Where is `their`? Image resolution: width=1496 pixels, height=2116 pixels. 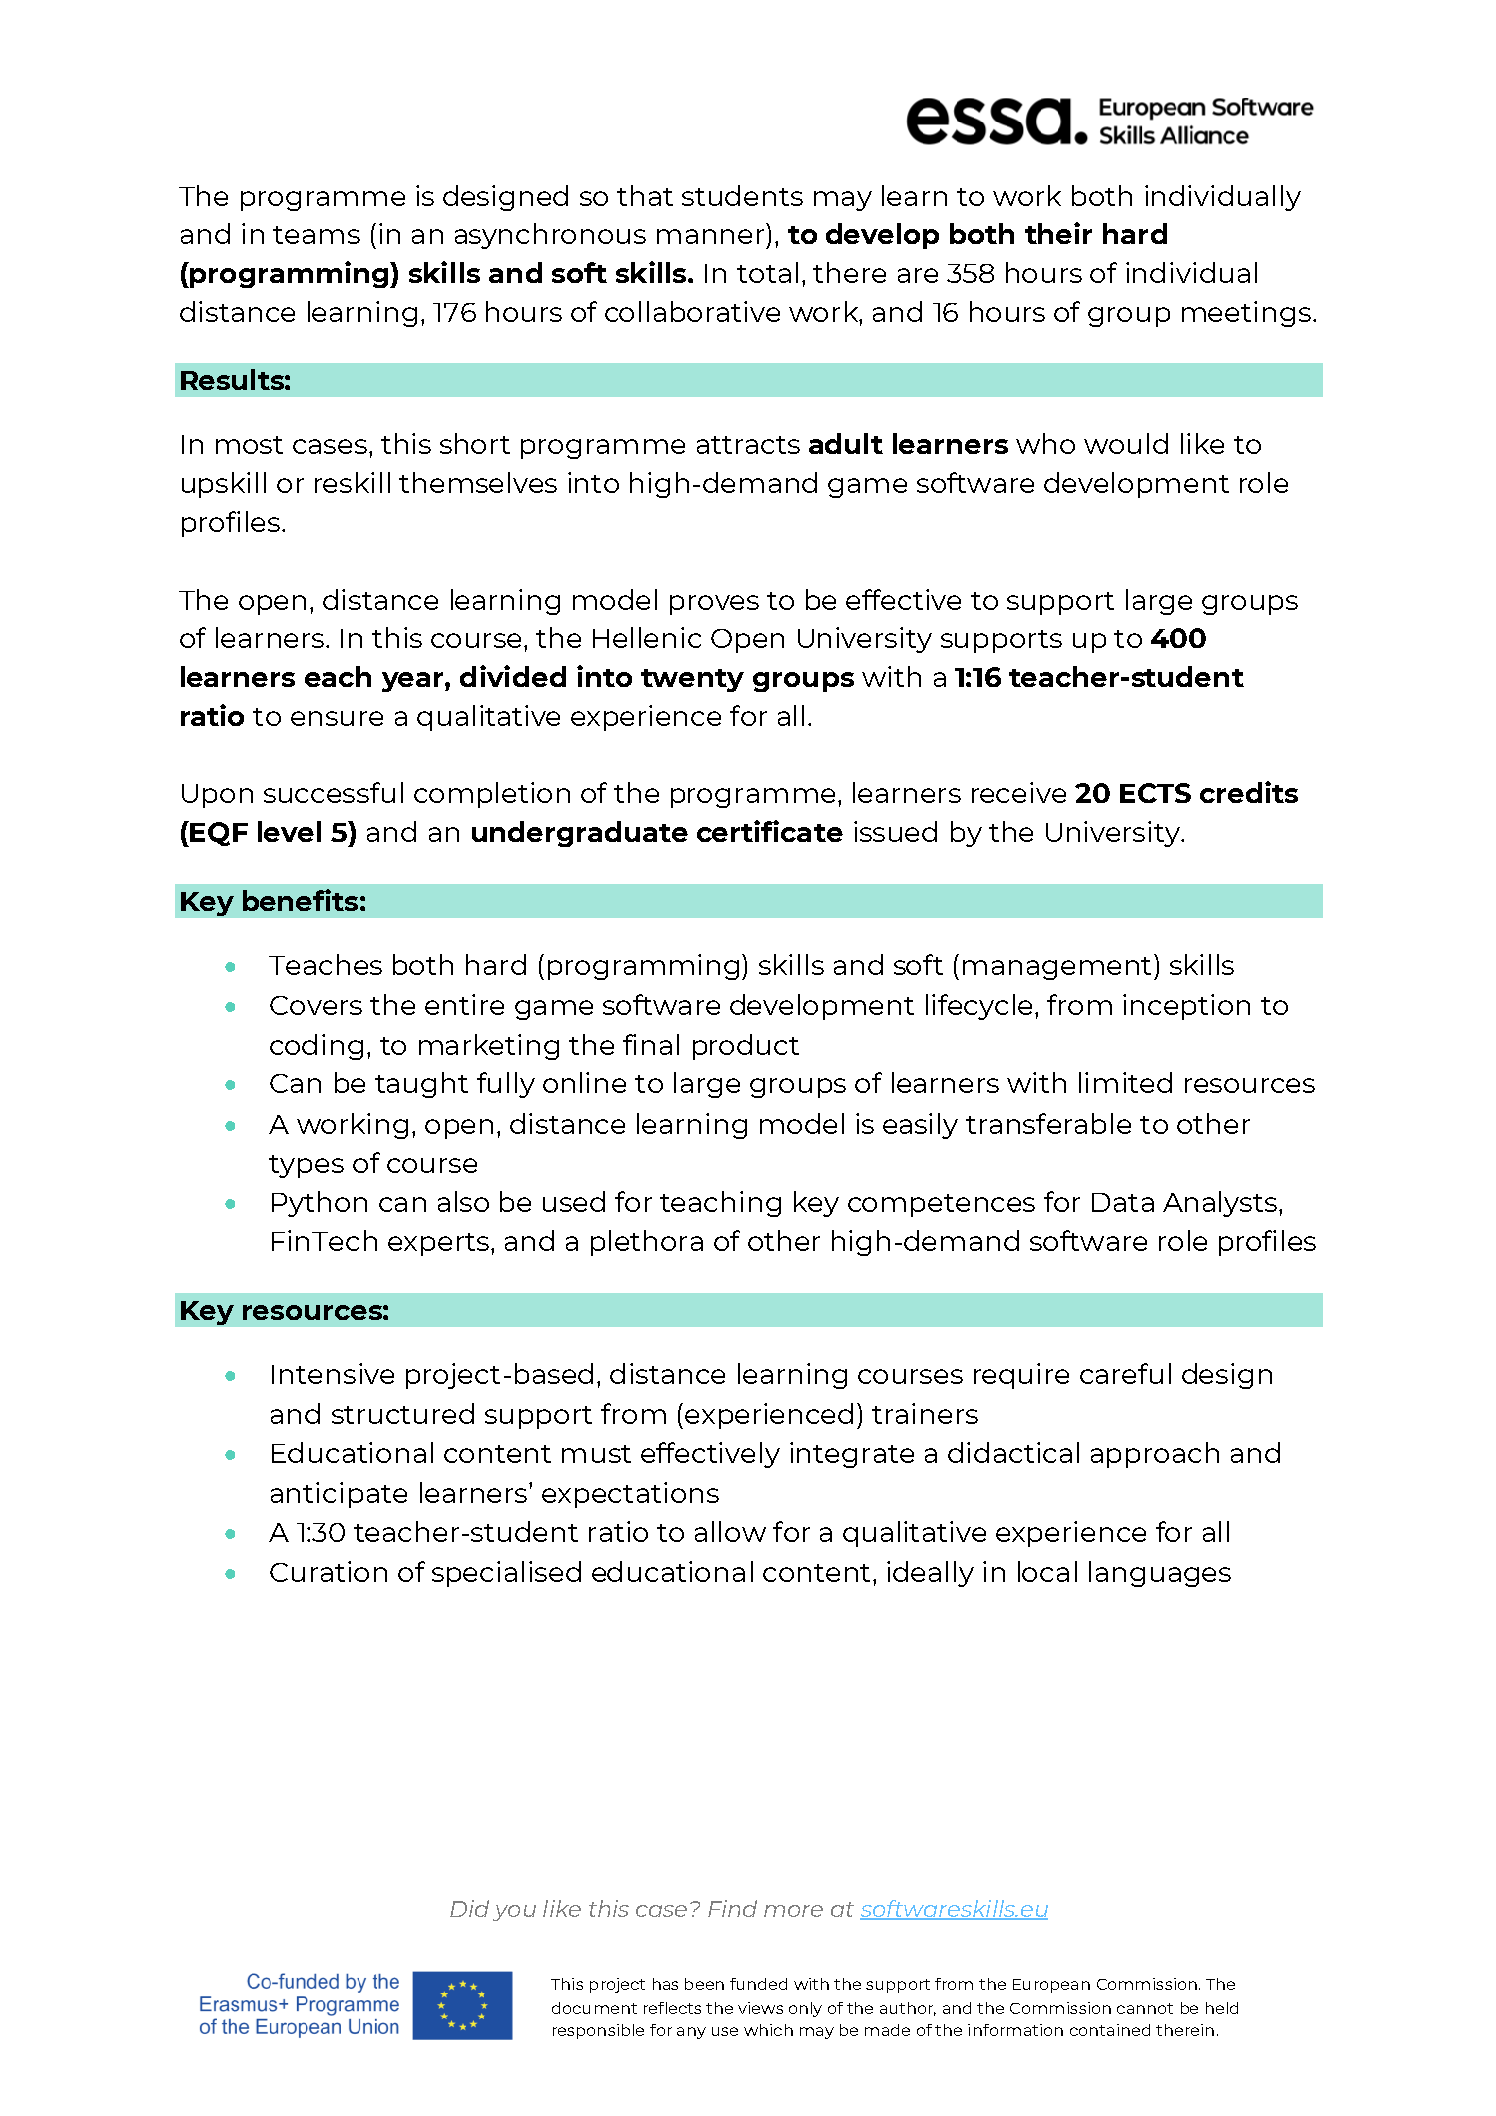
their is located at coordinates (1058, 233).
